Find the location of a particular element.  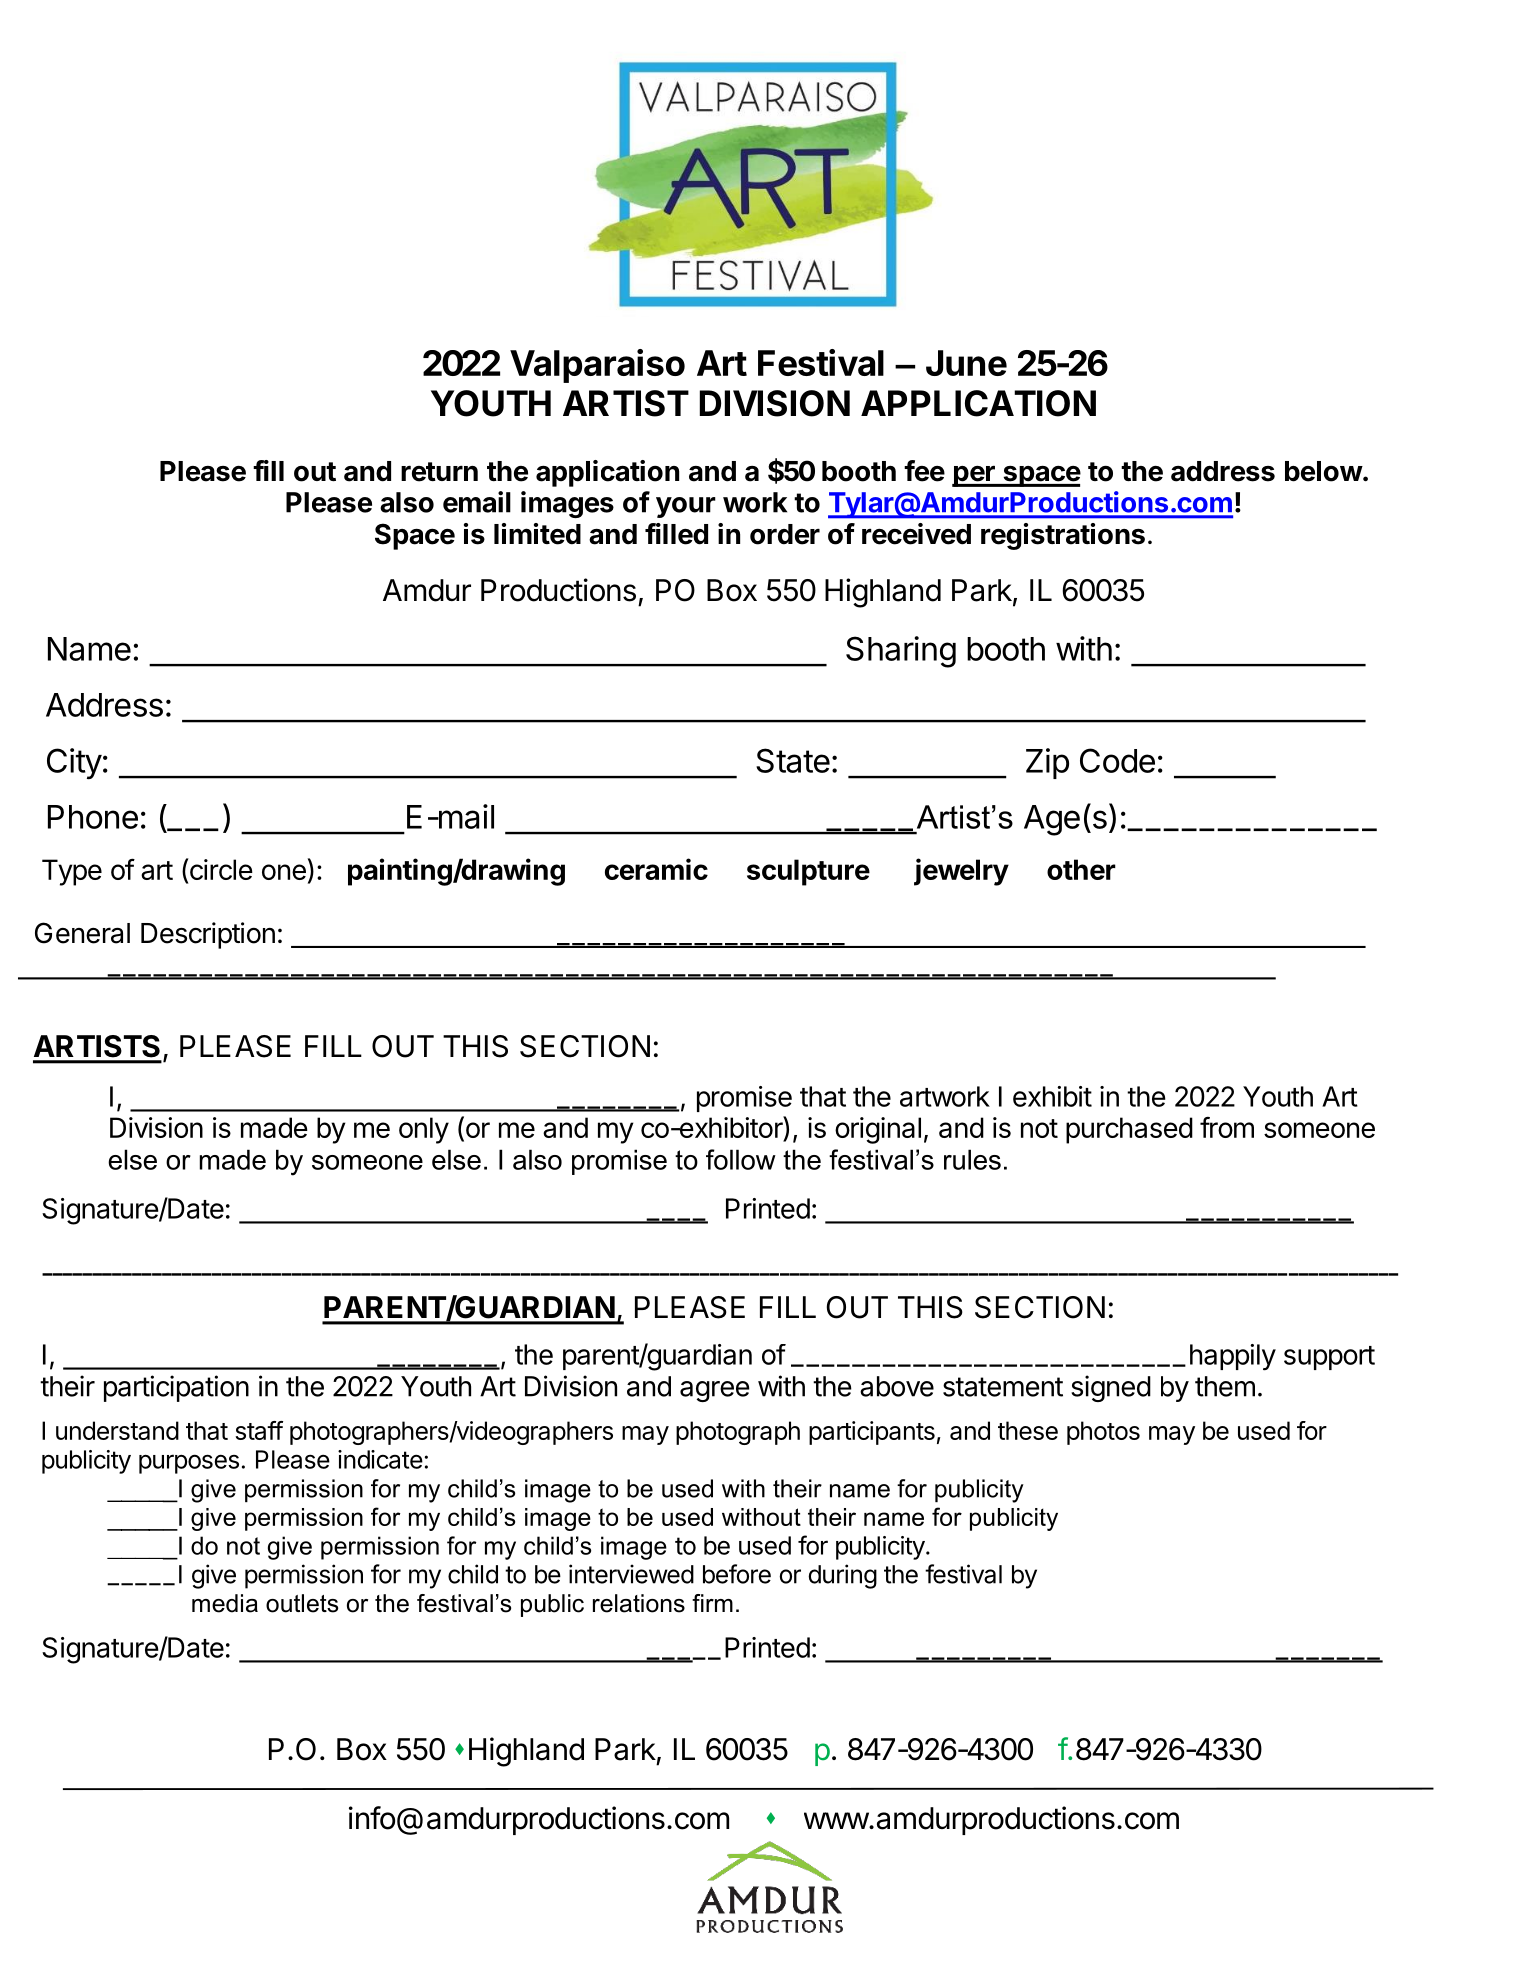

below is located at coordinates (1324, 471).
